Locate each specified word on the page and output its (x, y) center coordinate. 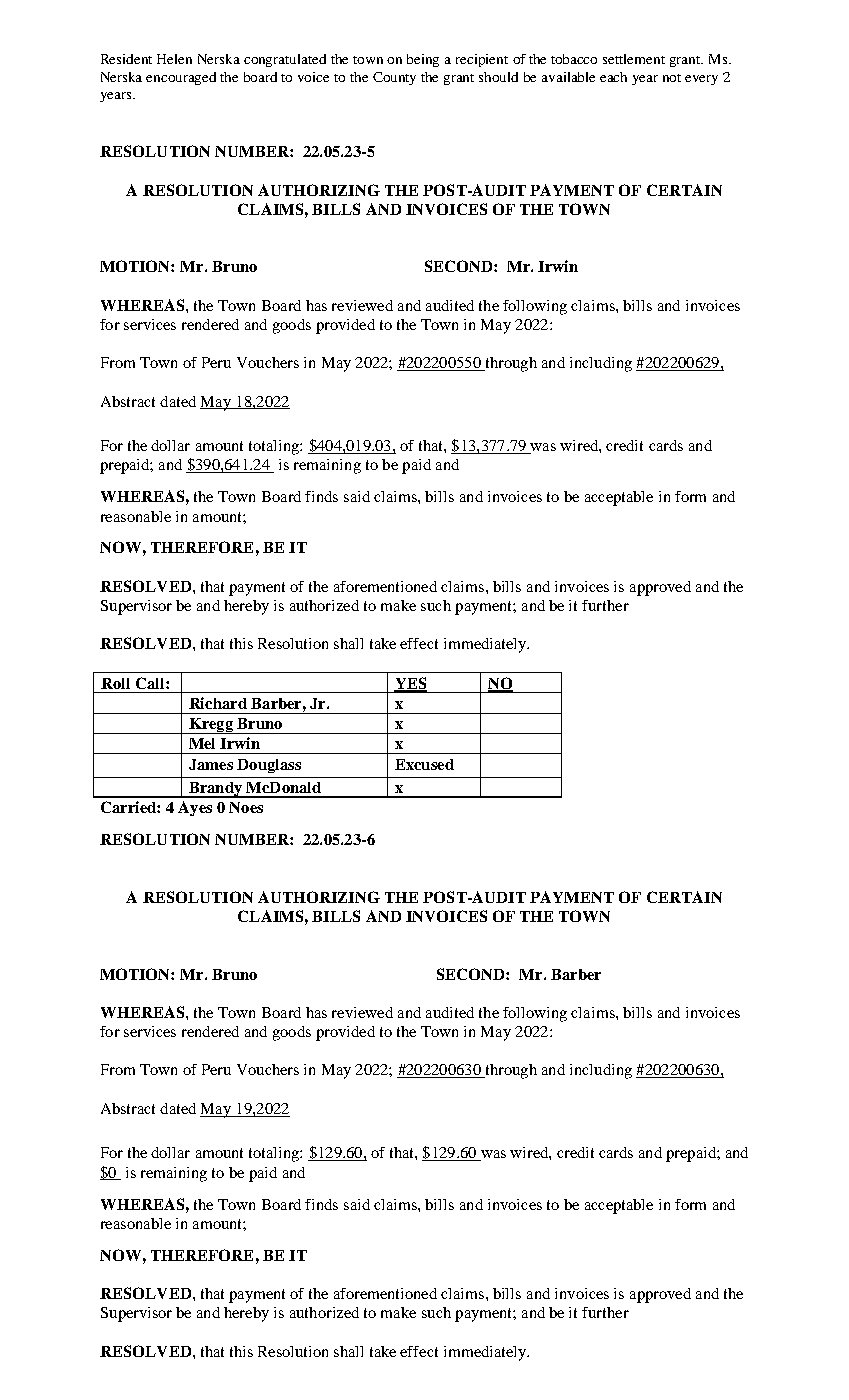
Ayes (195, 808)
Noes (246, 807)
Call (151, 683)
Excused (424, 764)
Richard (218, 703)
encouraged (181, 78)
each (613, 77)
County (394, 78)
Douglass (269, 766)
